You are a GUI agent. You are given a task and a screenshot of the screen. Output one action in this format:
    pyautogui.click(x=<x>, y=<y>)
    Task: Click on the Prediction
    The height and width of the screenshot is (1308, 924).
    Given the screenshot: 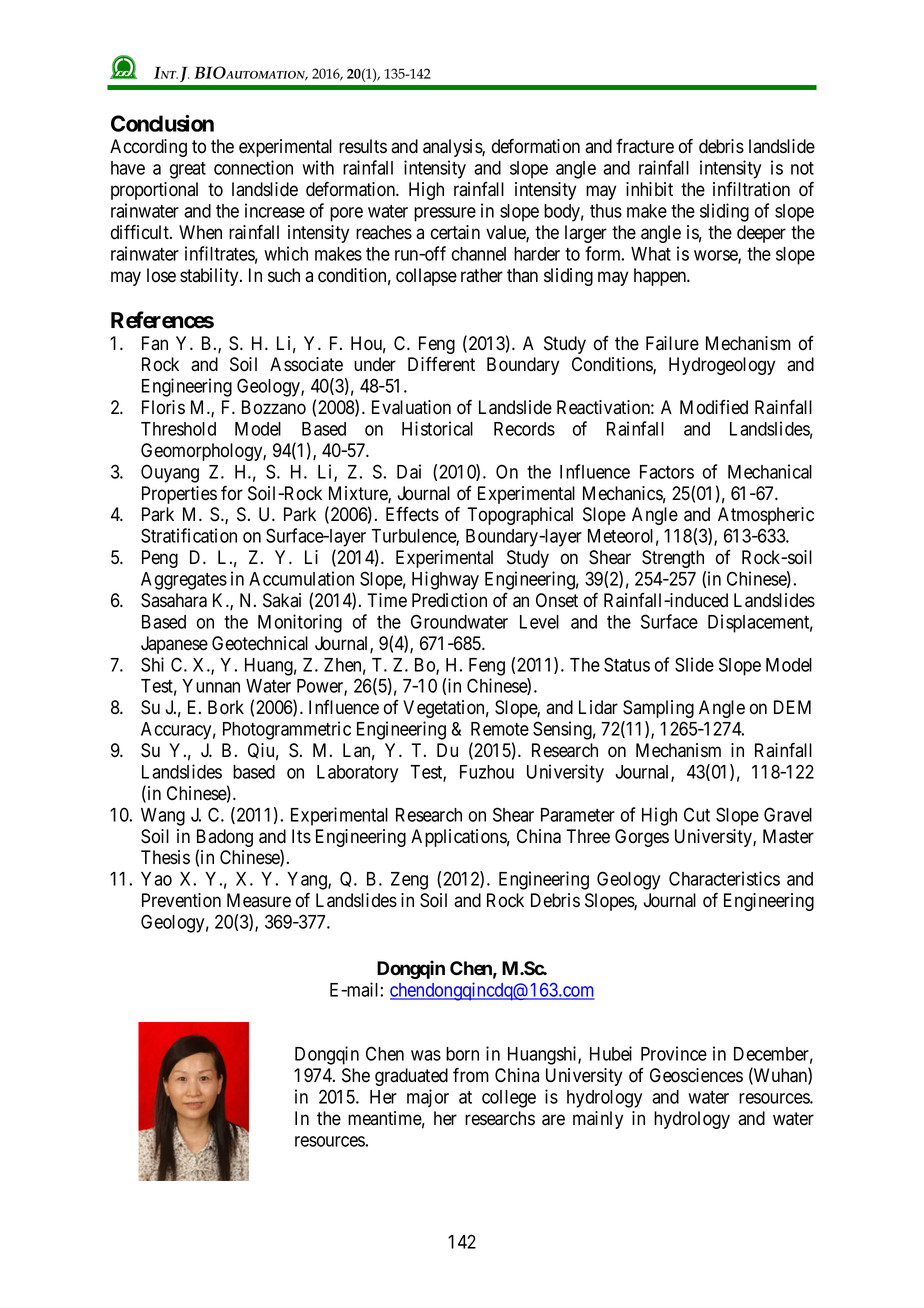 What is the action you would take?
    pyautogui.click(x=449, y=600)
